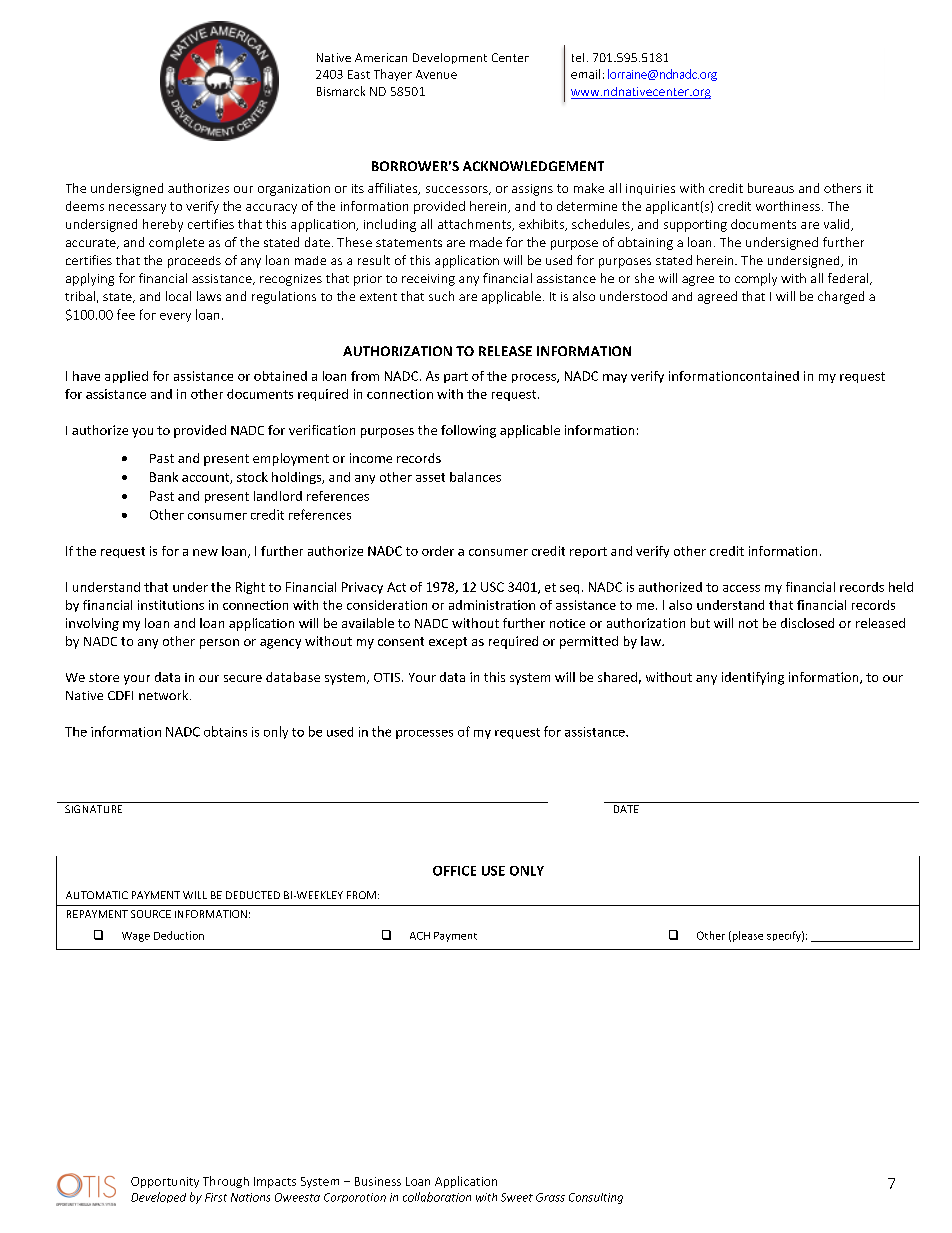 The image size is (952, 1233). Describe the element at coordinates (165, 1182) in the screenshot. I see `Opportunity` at that location.
